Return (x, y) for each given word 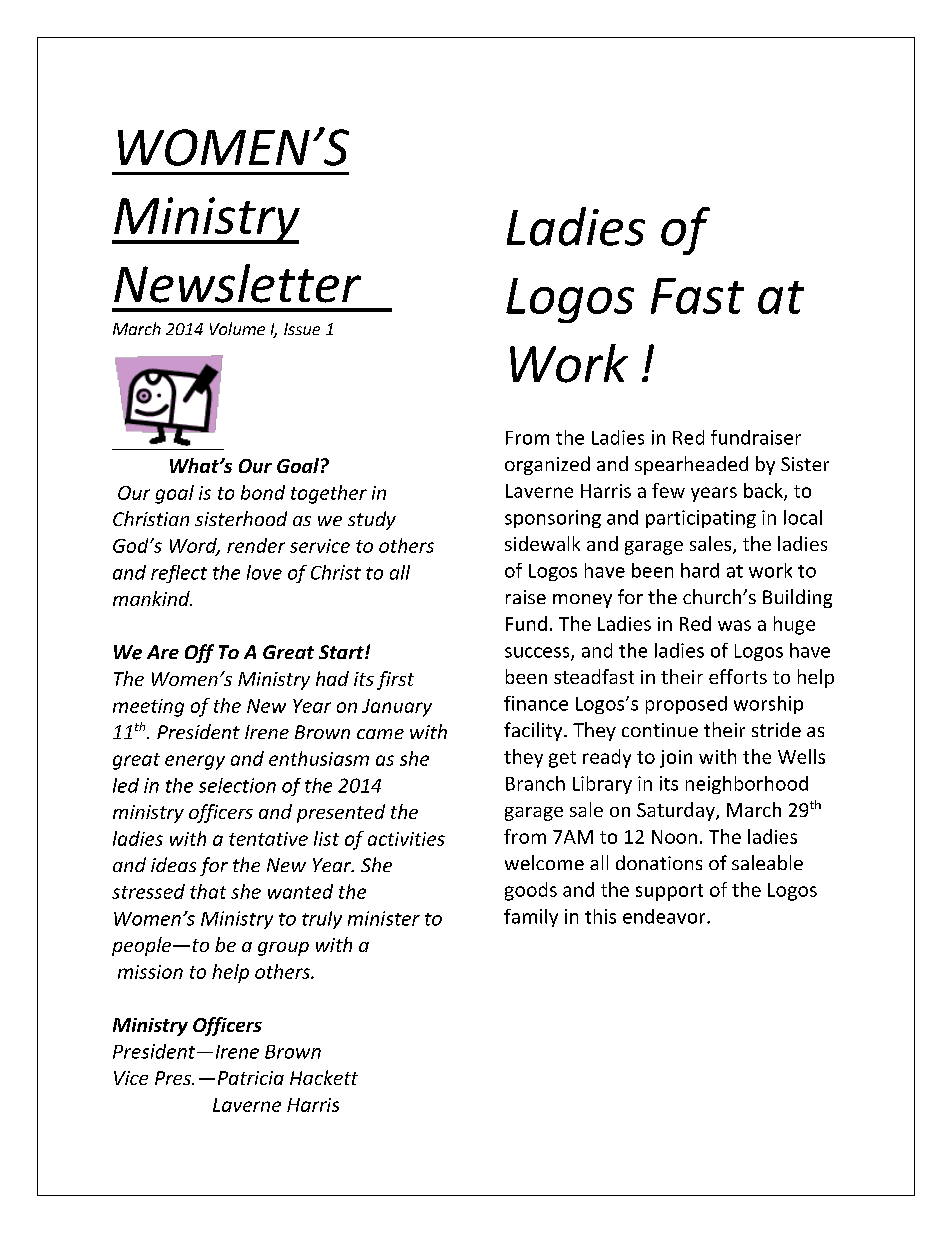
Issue (302, 329)
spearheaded (691, 465)
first (395, 680)
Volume (237, 328)
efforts (738, 676)
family (531, 918)
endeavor (665, 916)
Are (163, 652)
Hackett (324, 1077)
